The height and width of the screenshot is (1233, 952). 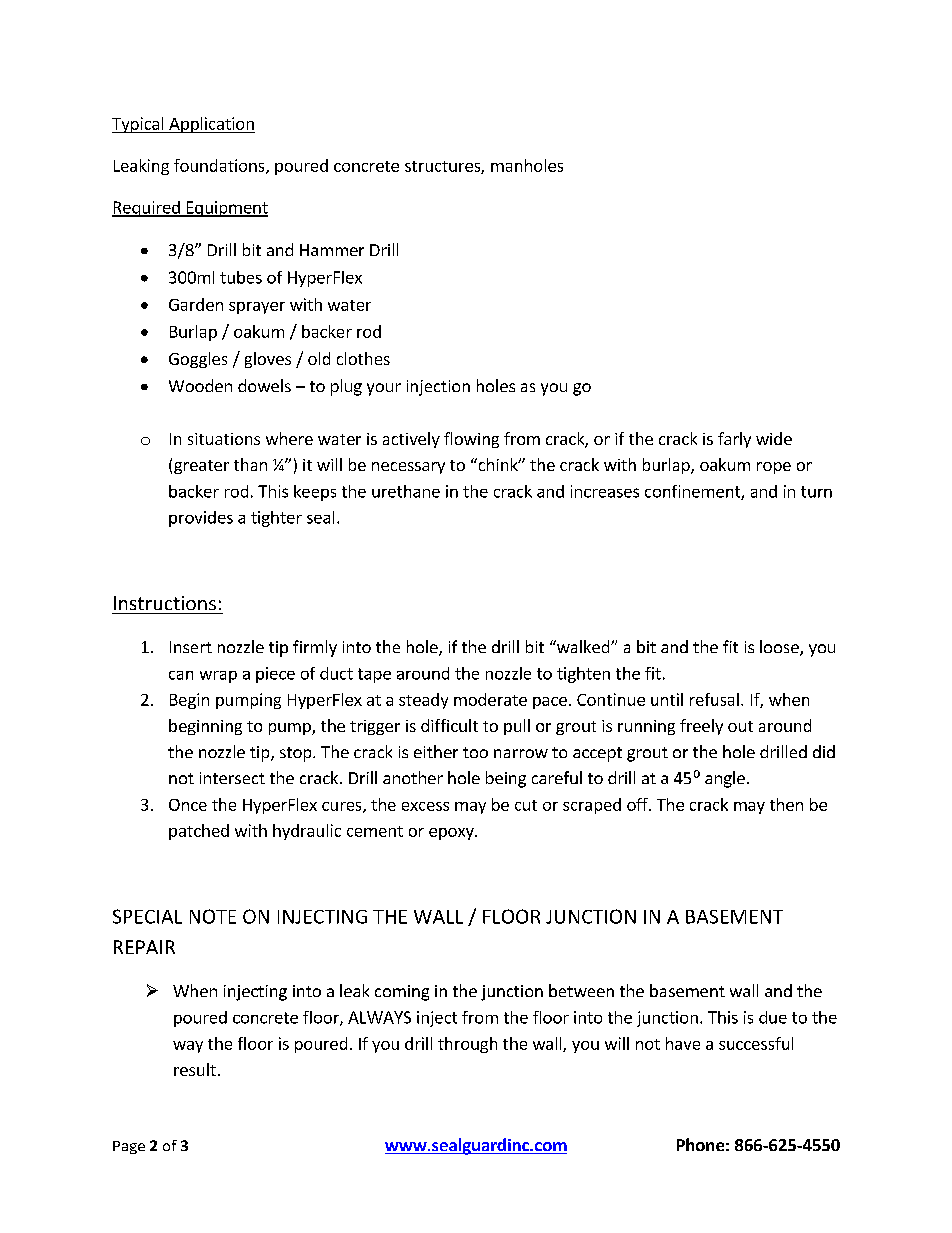 I want to click on successful, so click(x=756, y=1043).
